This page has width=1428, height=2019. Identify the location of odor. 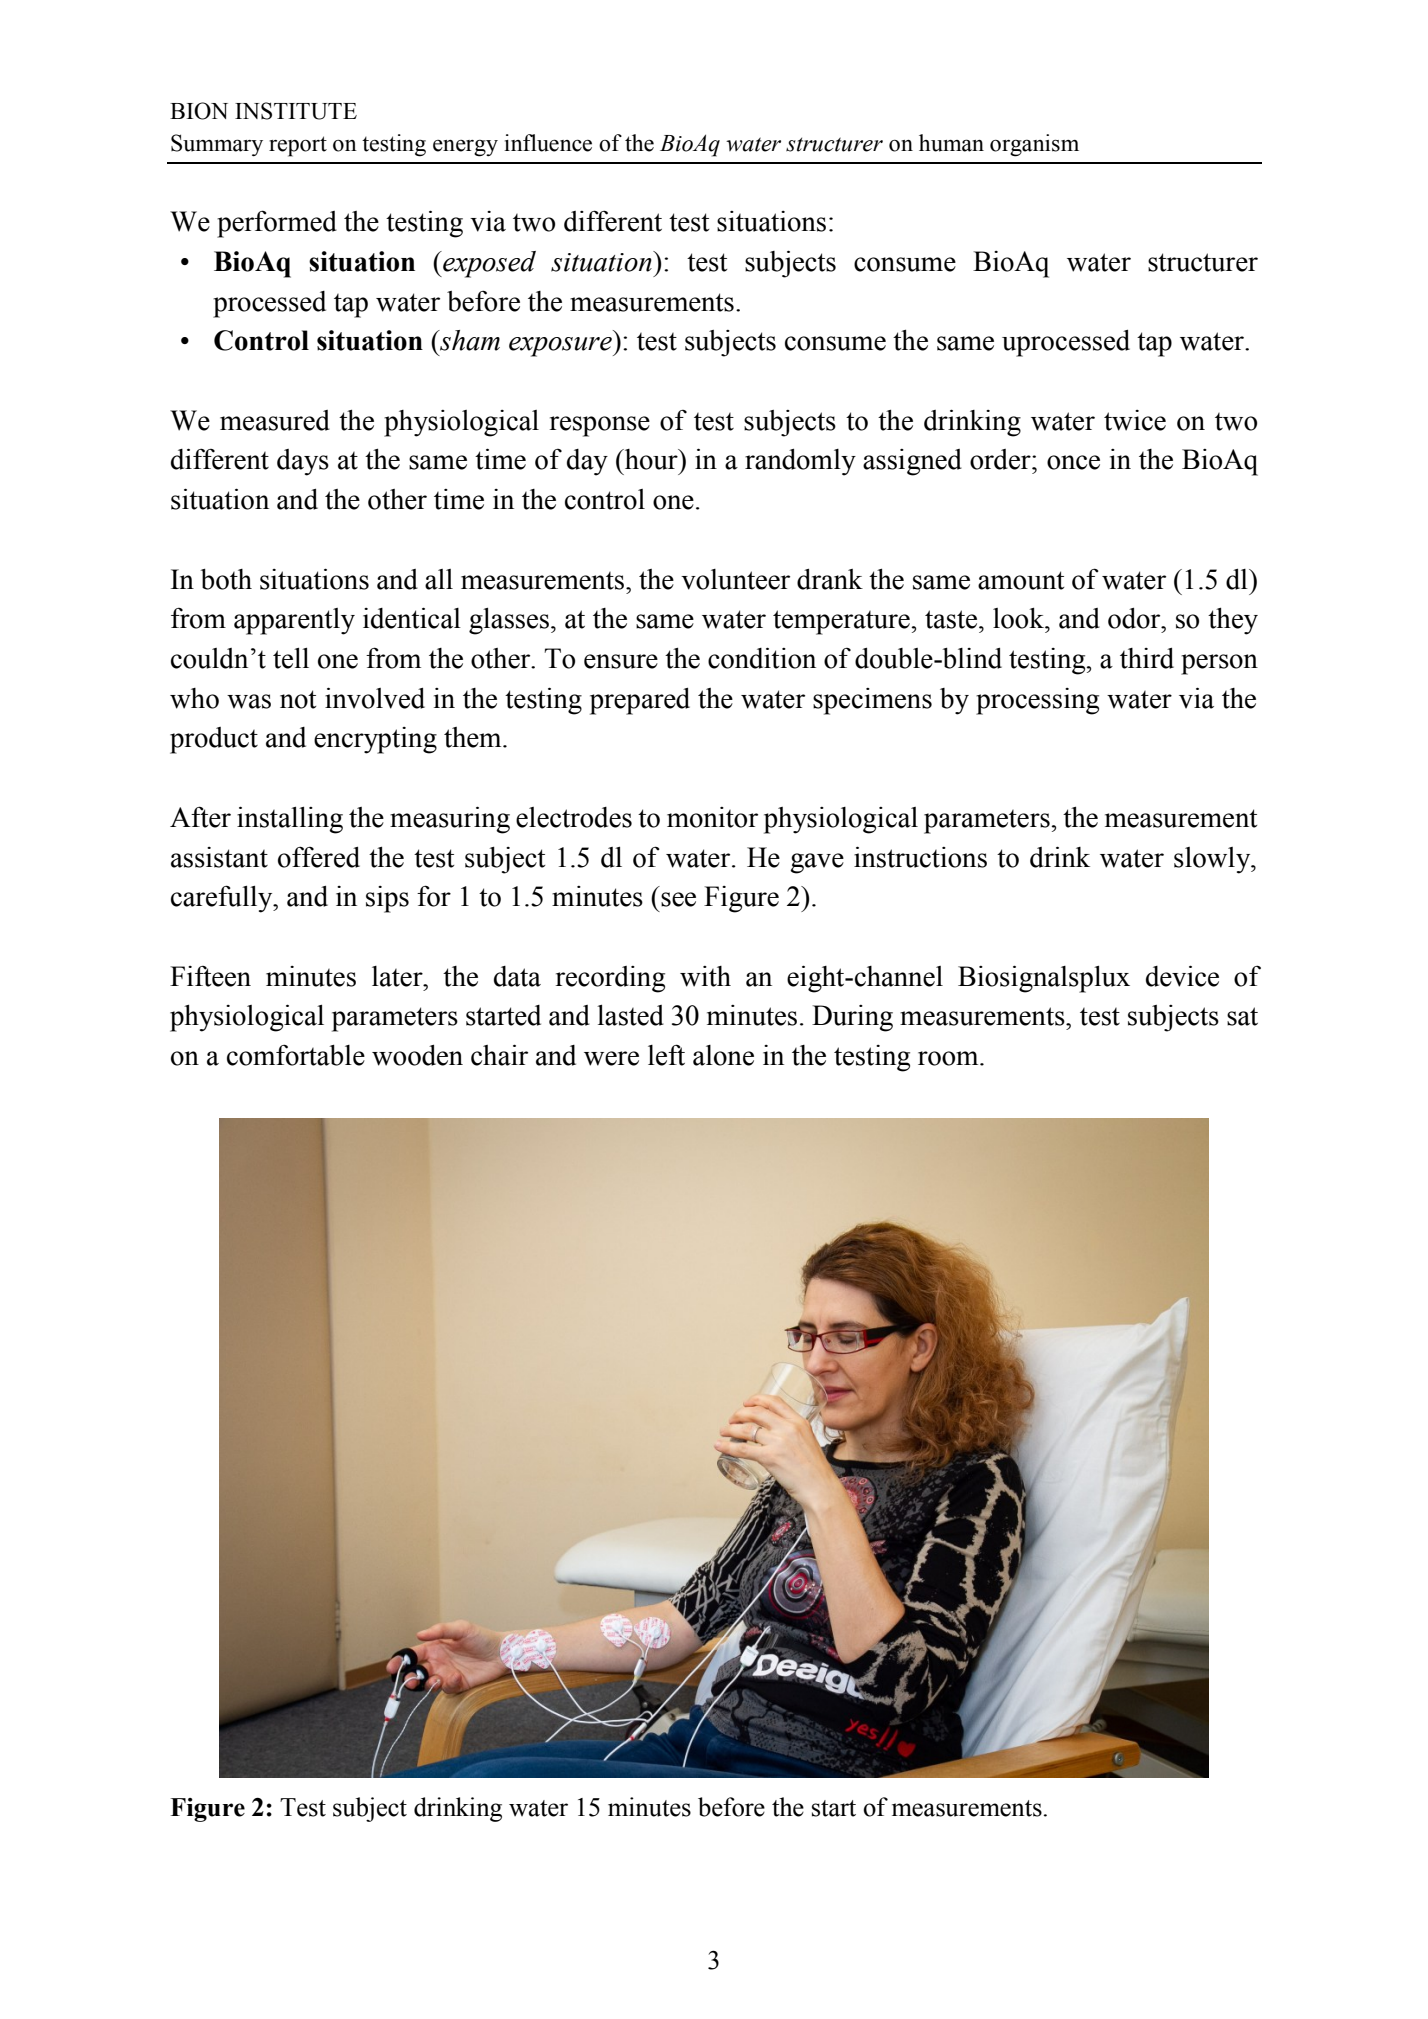
(1135, 618).
